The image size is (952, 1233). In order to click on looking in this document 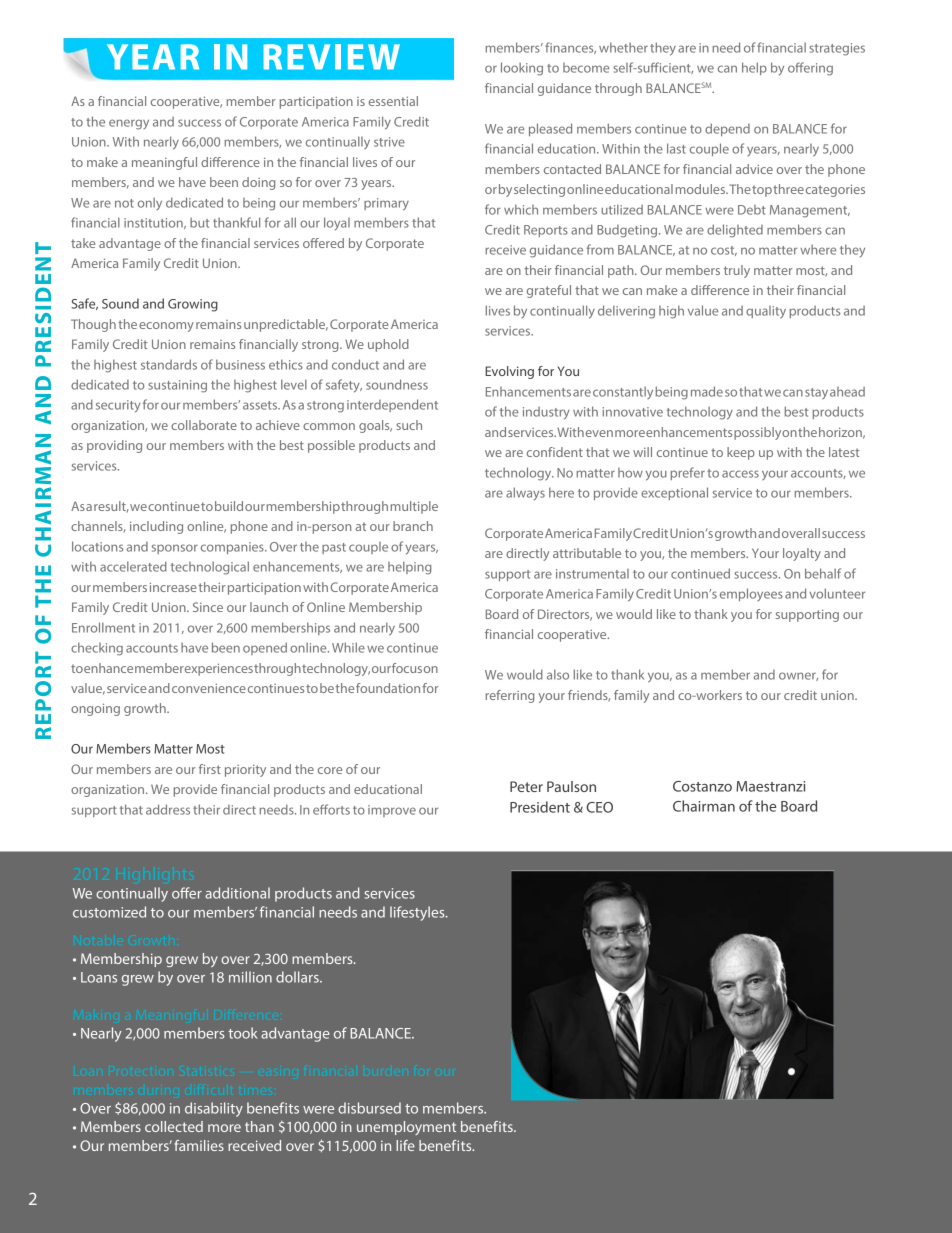, I will do `click(522, 69)`.
